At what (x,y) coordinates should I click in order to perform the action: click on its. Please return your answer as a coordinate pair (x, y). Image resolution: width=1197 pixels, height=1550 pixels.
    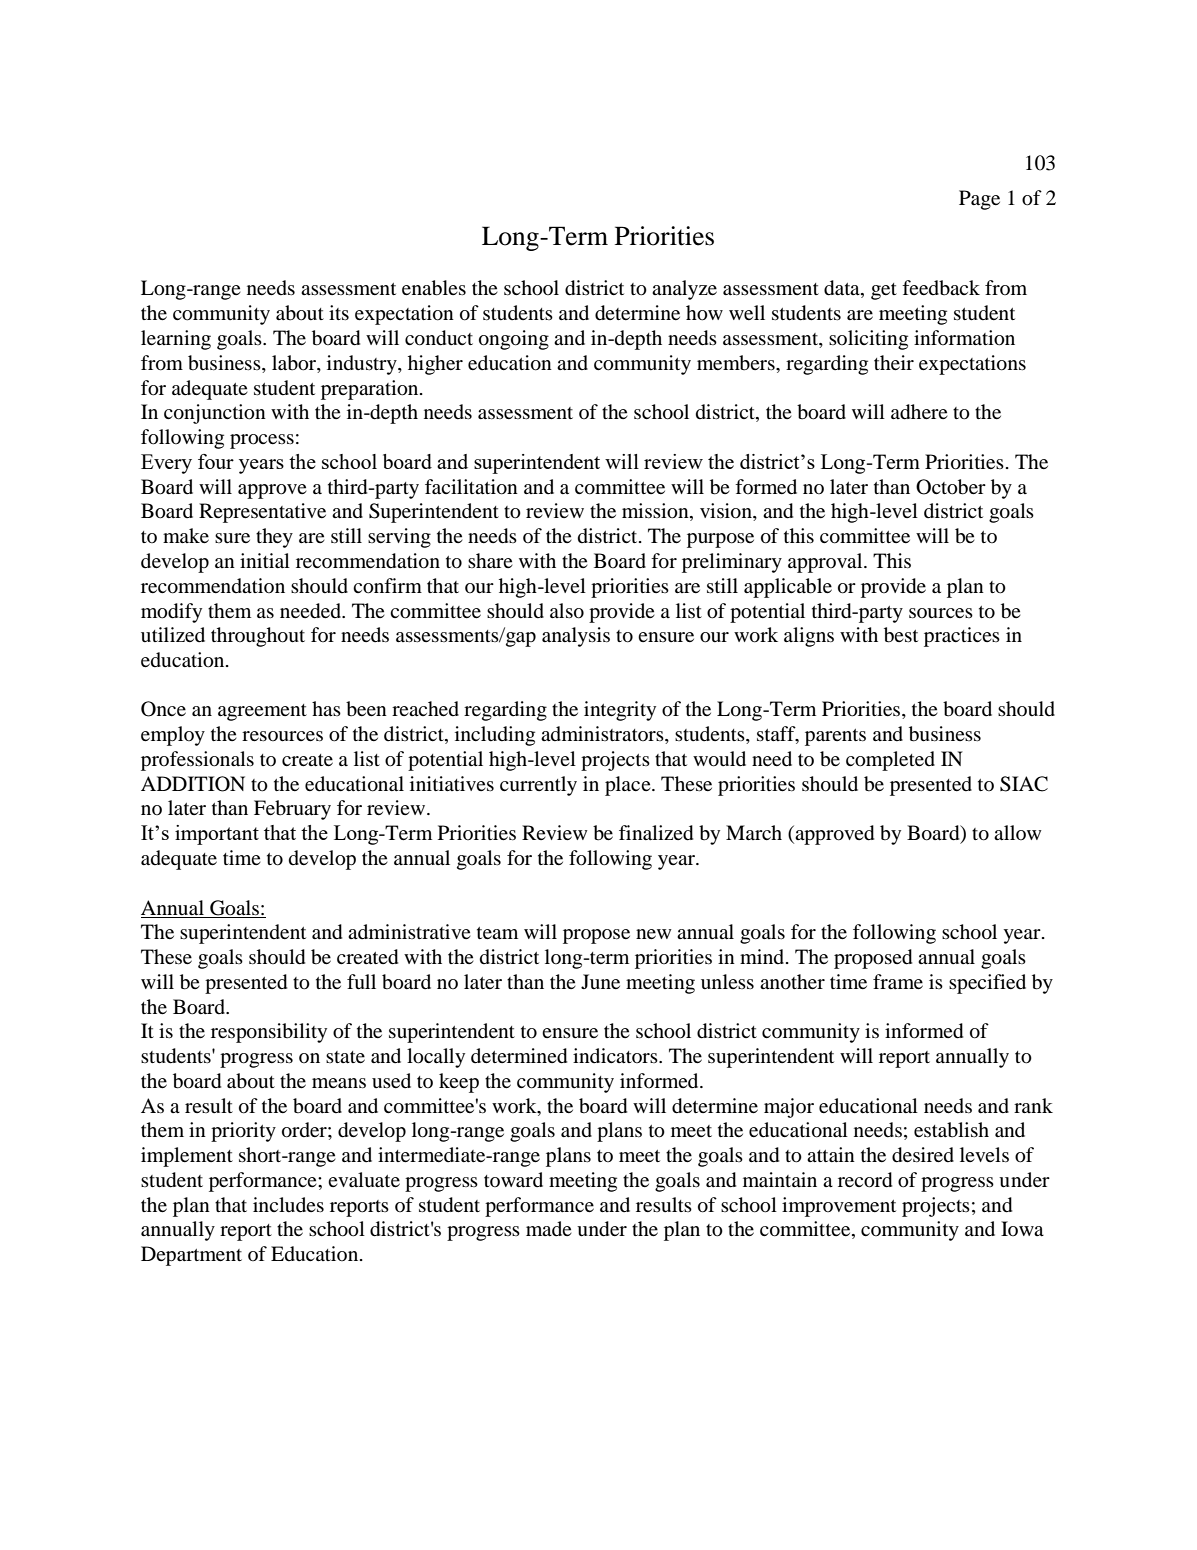
    Looking at the image, I should click on (339, 312).
